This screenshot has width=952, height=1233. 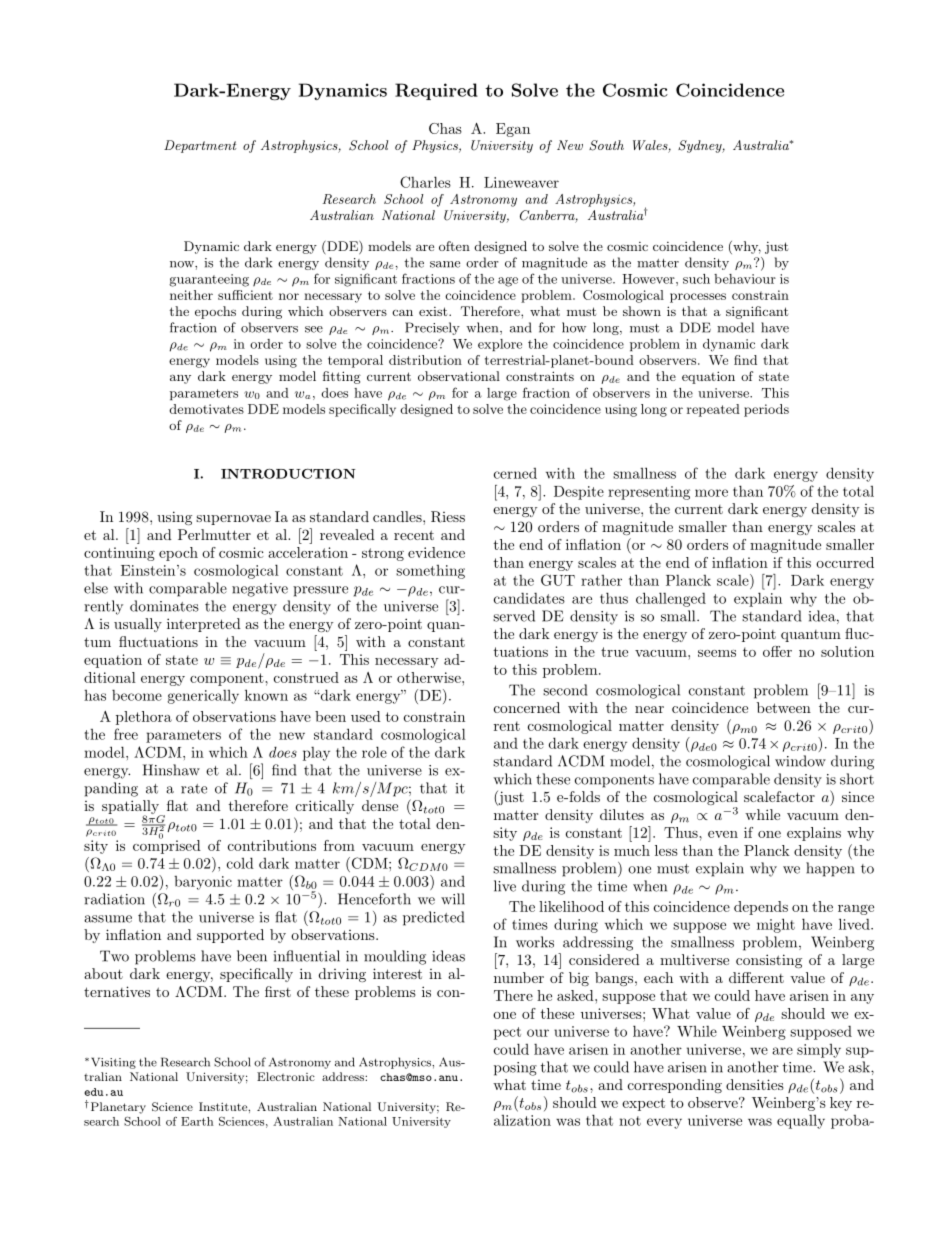 What do you see at coordinates (200, 146) in the screenshot?
I see `Department` at bounding box center [200, 146].
